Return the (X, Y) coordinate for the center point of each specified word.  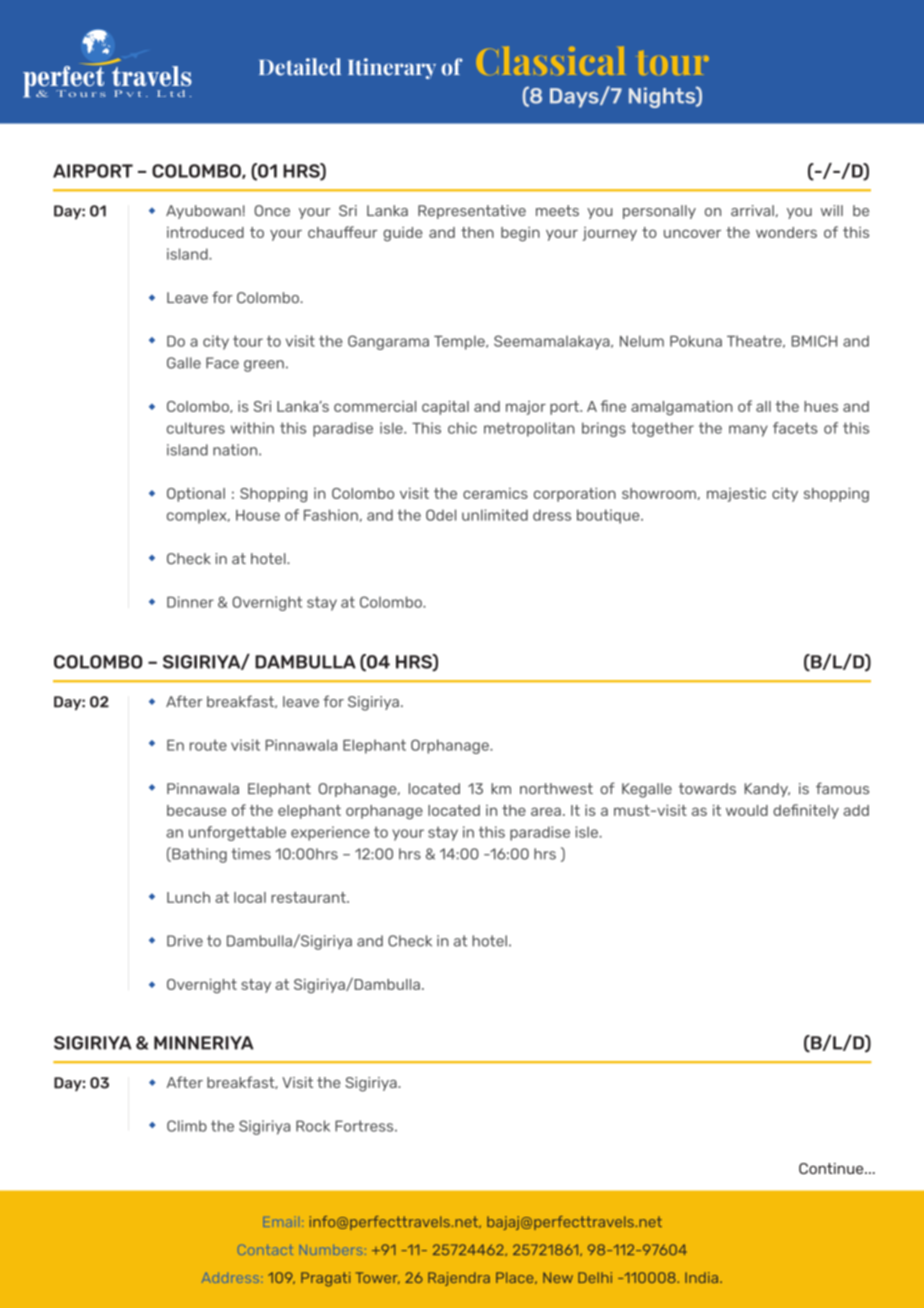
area (546, 811)
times (251, 854)
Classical (551, 61)
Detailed (300, 67)
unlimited (495, 515)
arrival (752, 210)
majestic (736, 495)
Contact (265, 1250)
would (747, 810)
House (258, 515)
